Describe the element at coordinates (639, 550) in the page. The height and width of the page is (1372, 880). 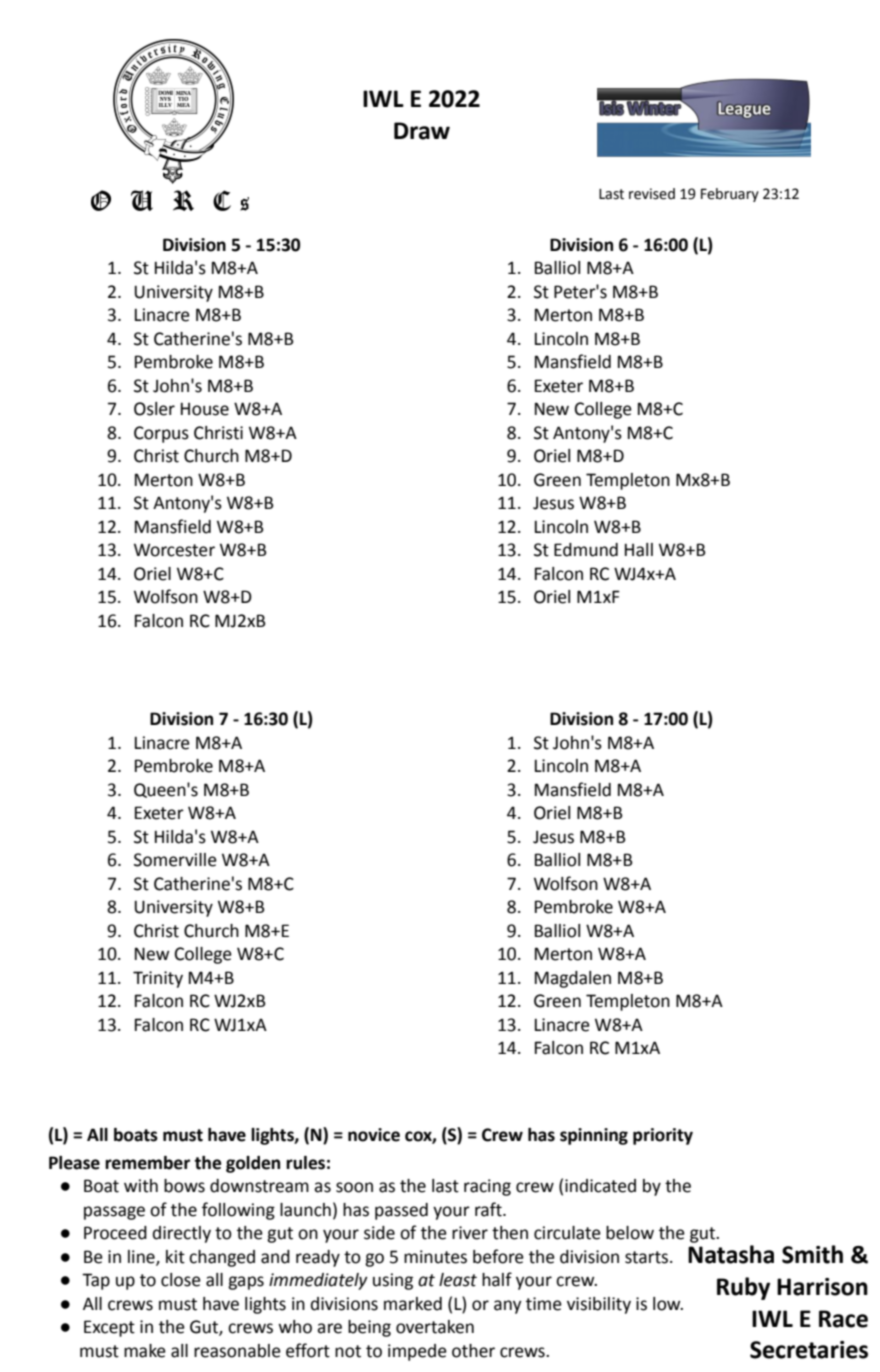
I see `Hall` at that location.
